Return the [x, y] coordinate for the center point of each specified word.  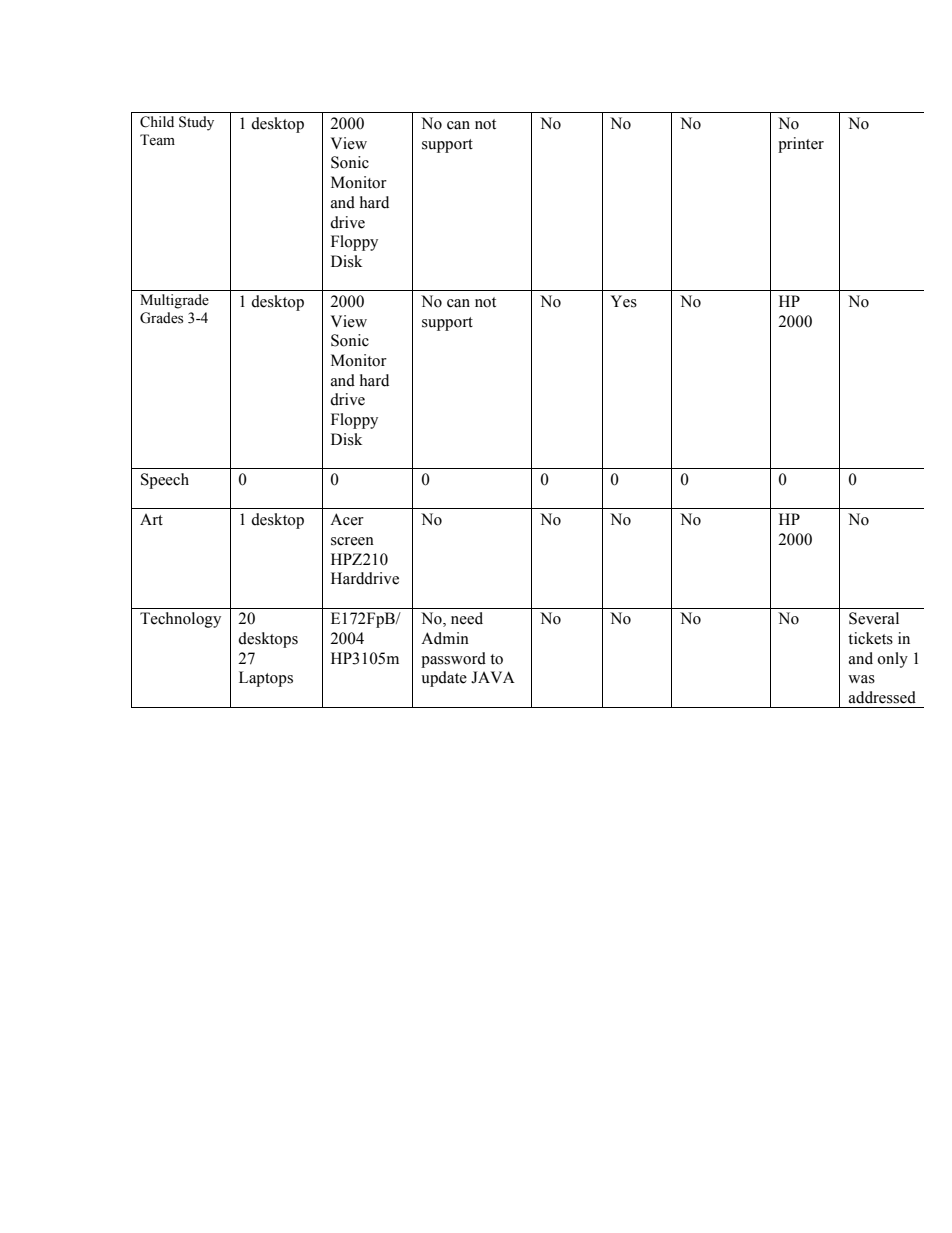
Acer [347, 519]
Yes [624, 301]
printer [801, 145]
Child [157, 122]
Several [874, 618]
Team [157, 140]
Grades [161, 318]
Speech [165, 481]
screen [352, 541]
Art [151, 519]
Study [196, 123]
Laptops [266, 679]
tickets [870, 638]
